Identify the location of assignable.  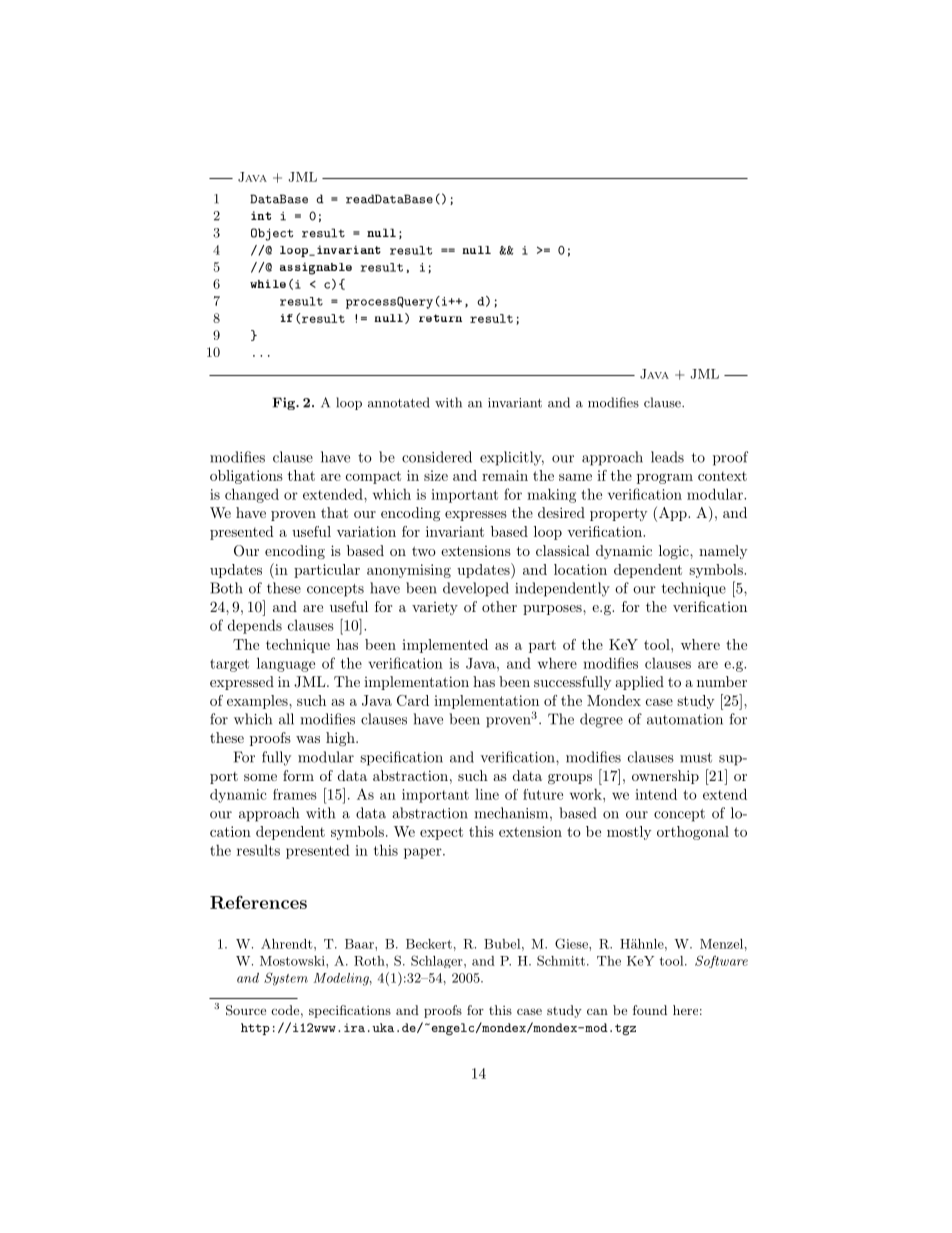
(316, 268).
